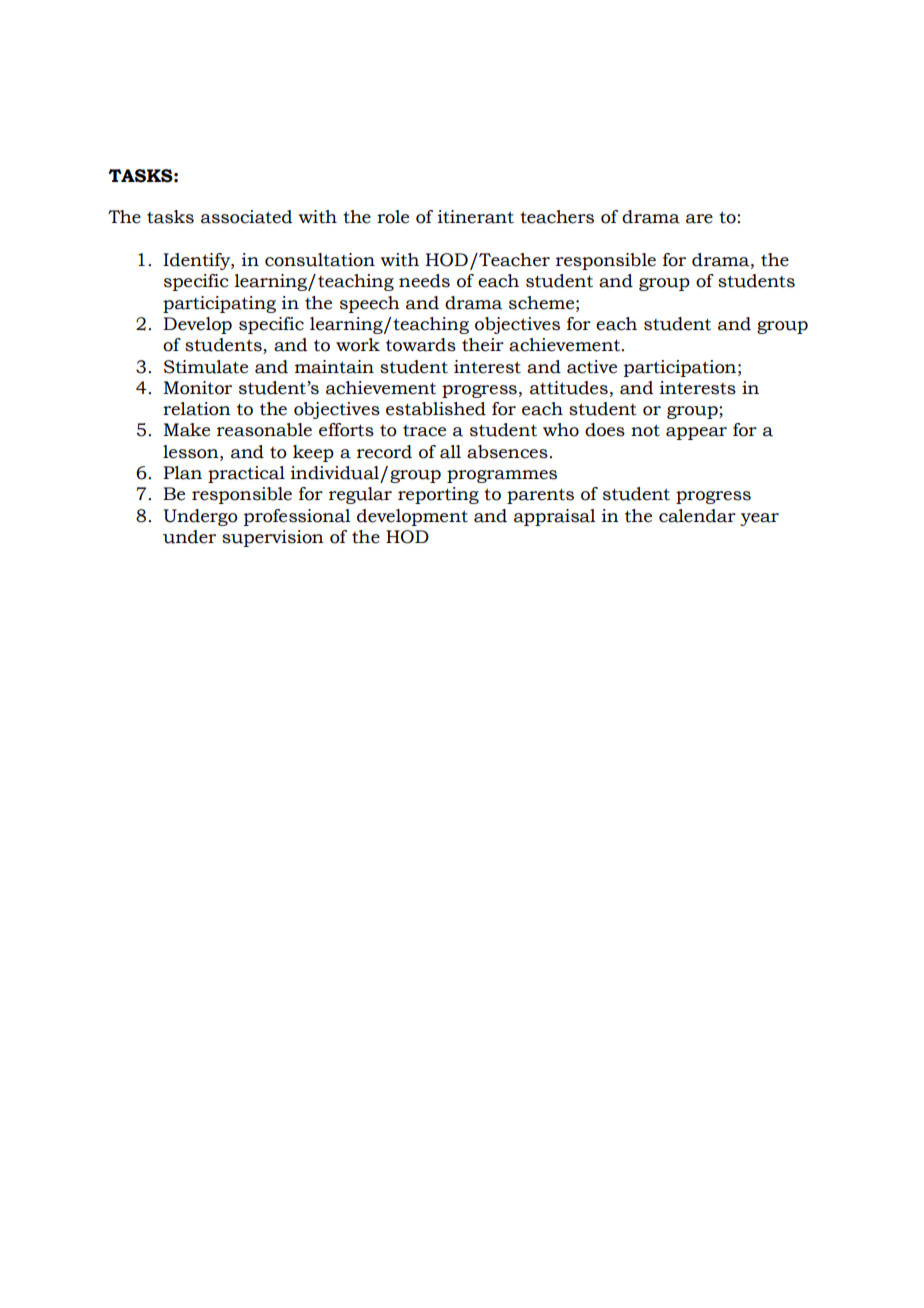 The width and height of the page is (924, 1308). I want to click on supervision, so click(273, 538).
